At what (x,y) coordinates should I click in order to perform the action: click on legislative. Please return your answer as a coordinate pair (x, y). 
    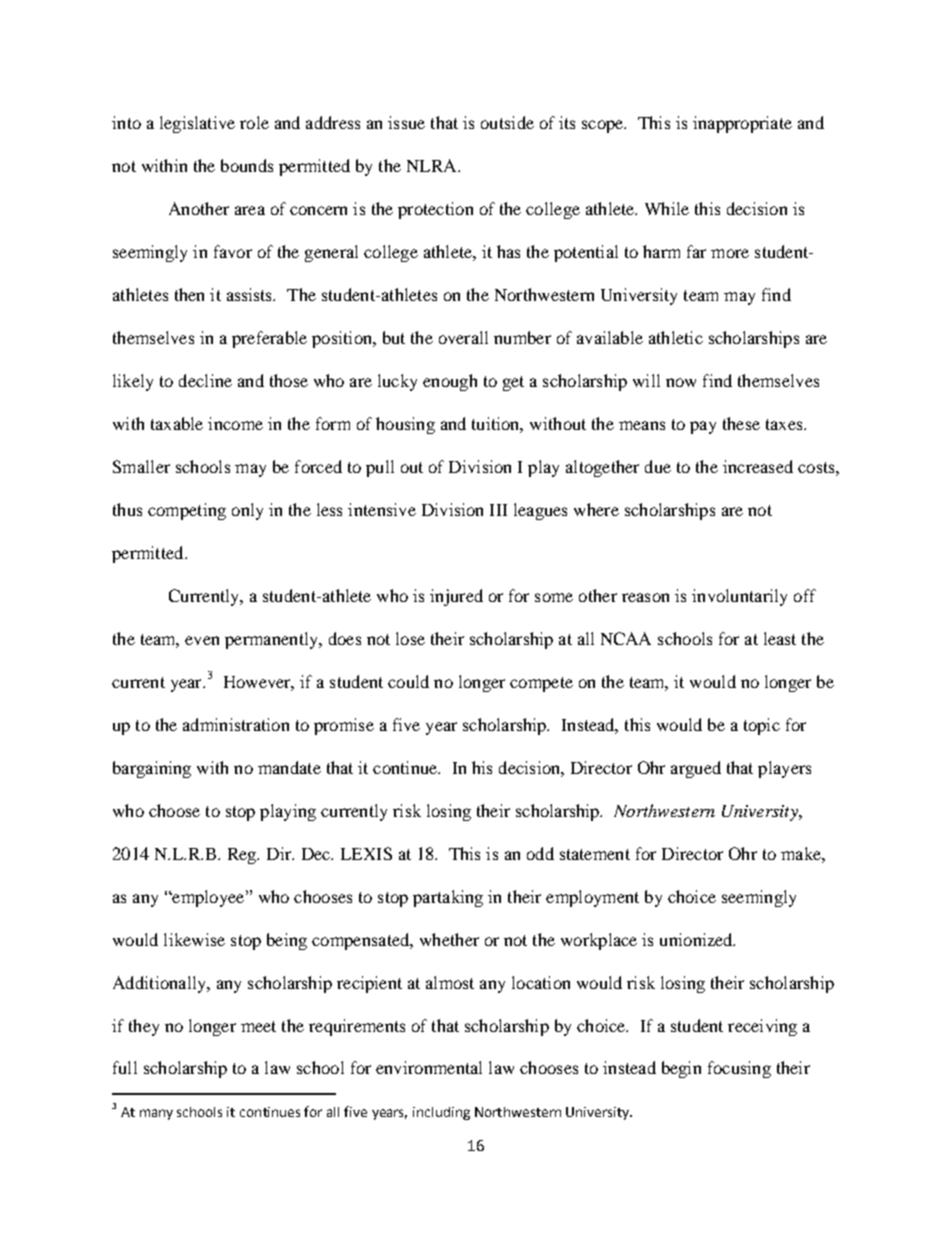
    Looking at the image, I should click on (197, 124).
